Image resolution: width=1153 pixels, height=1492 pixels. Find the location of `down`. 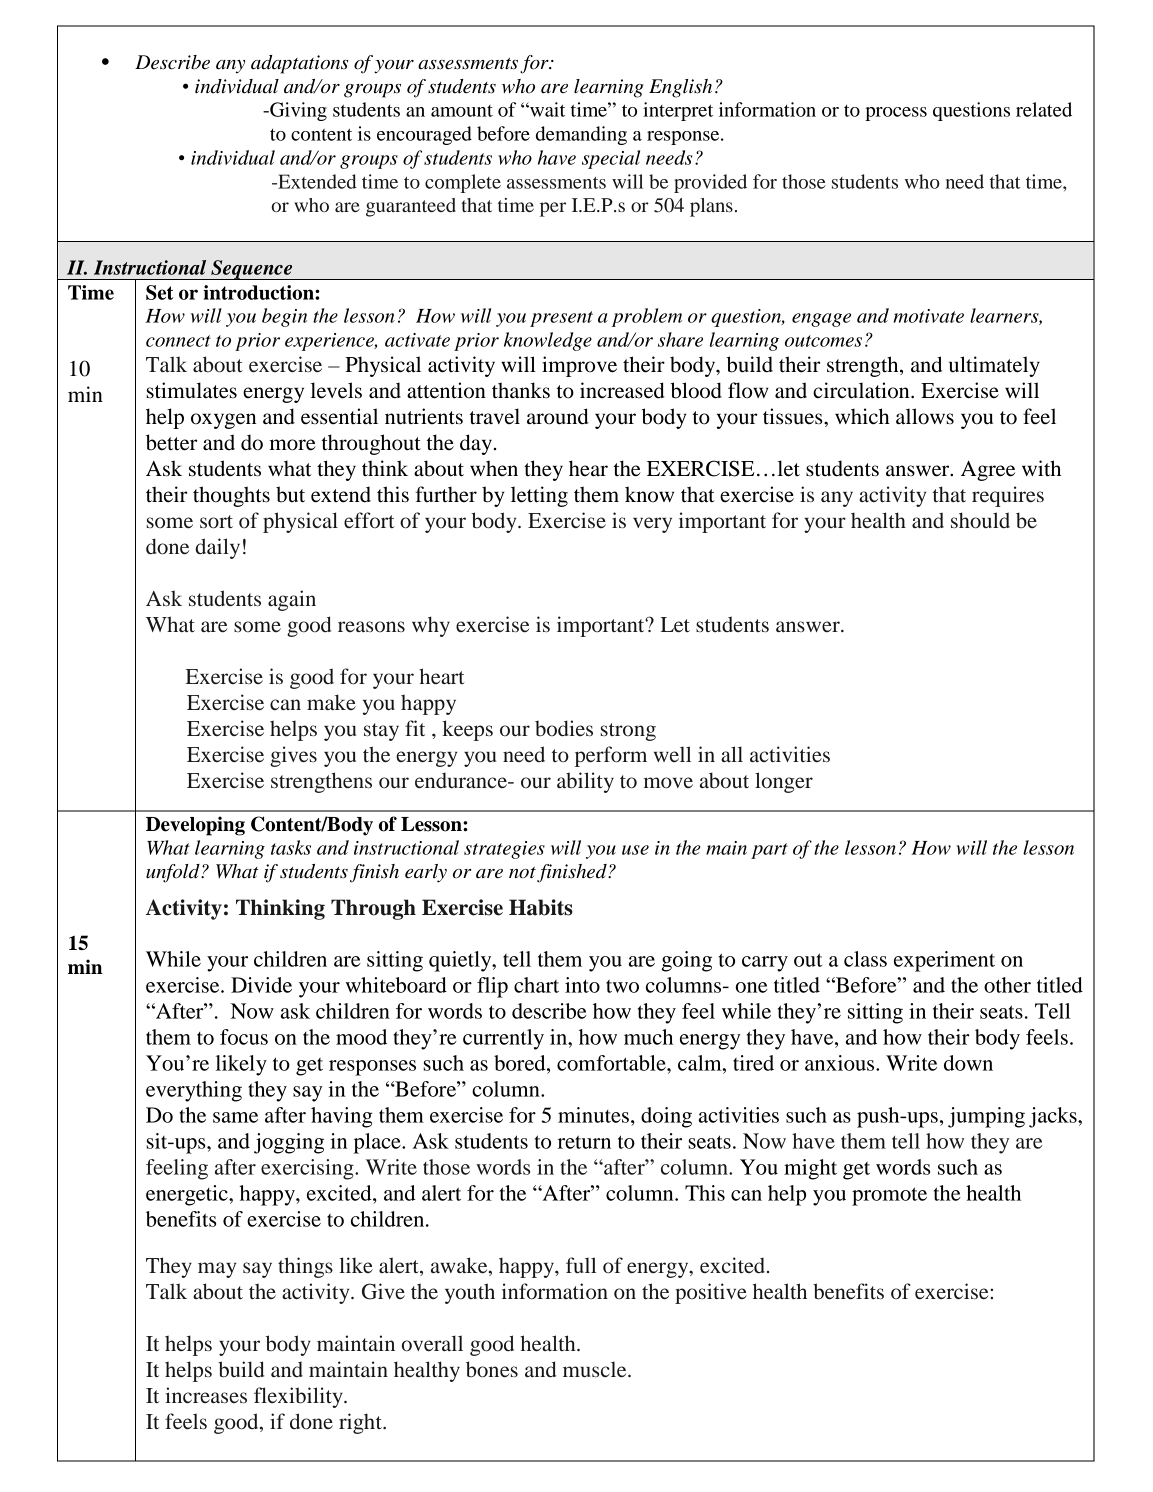

down is located at coordinates (968, 1063).
